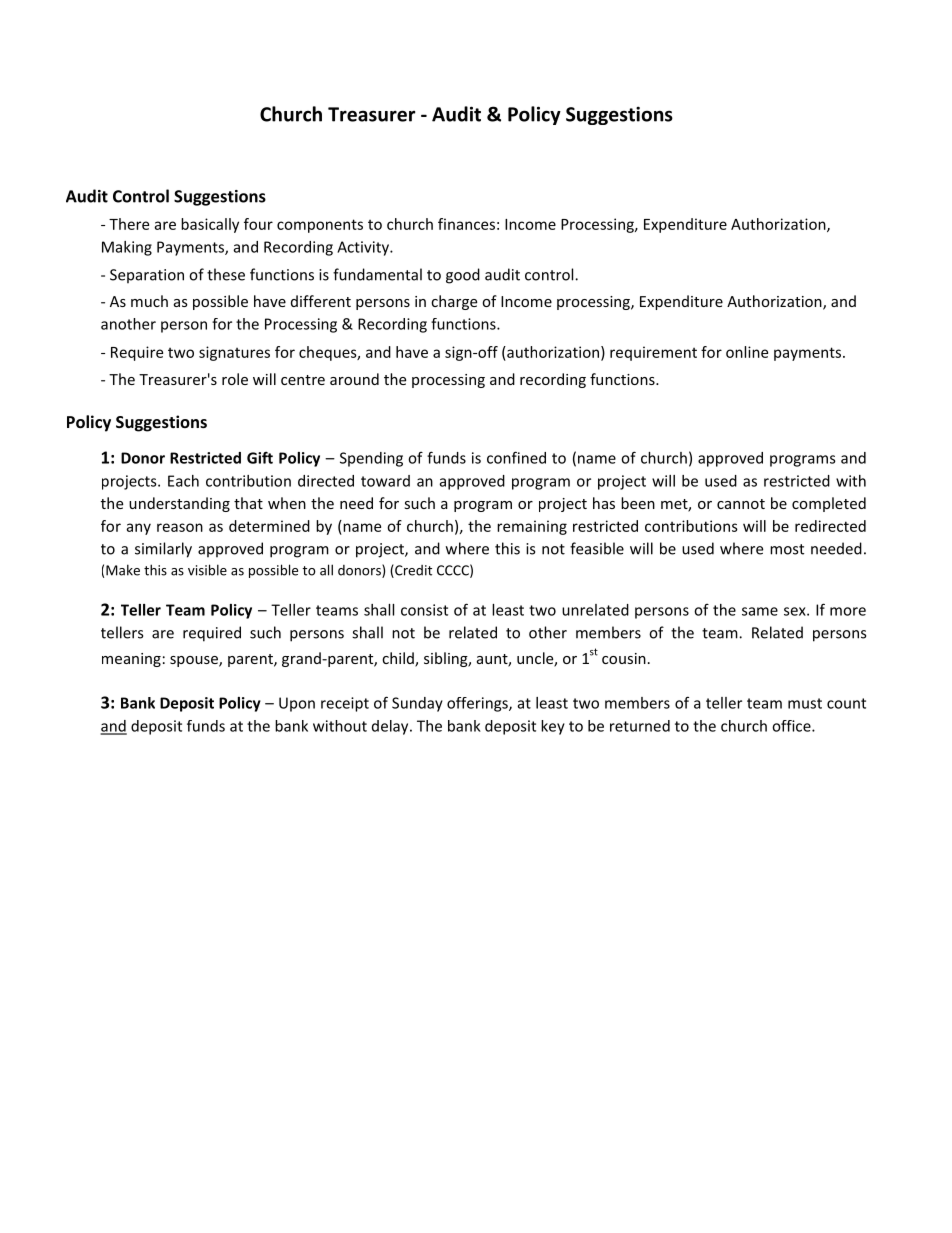 This page has width=952, height=1233. What do you see at coordinates (207, 570) in the page?
I see `visible` at bounding box center [207, 570].
